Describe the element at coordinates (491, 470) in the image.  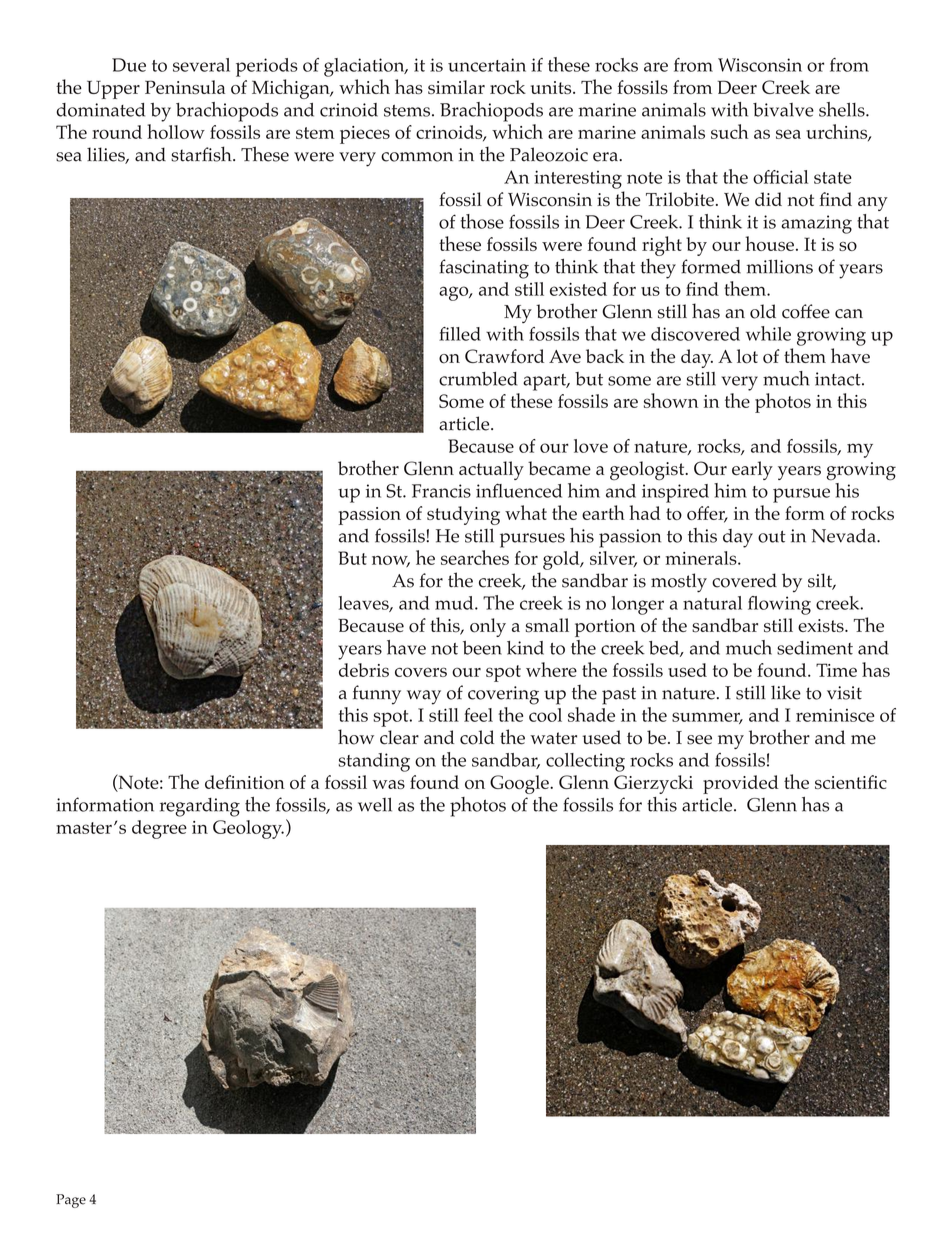
I see `actually` at that location.
